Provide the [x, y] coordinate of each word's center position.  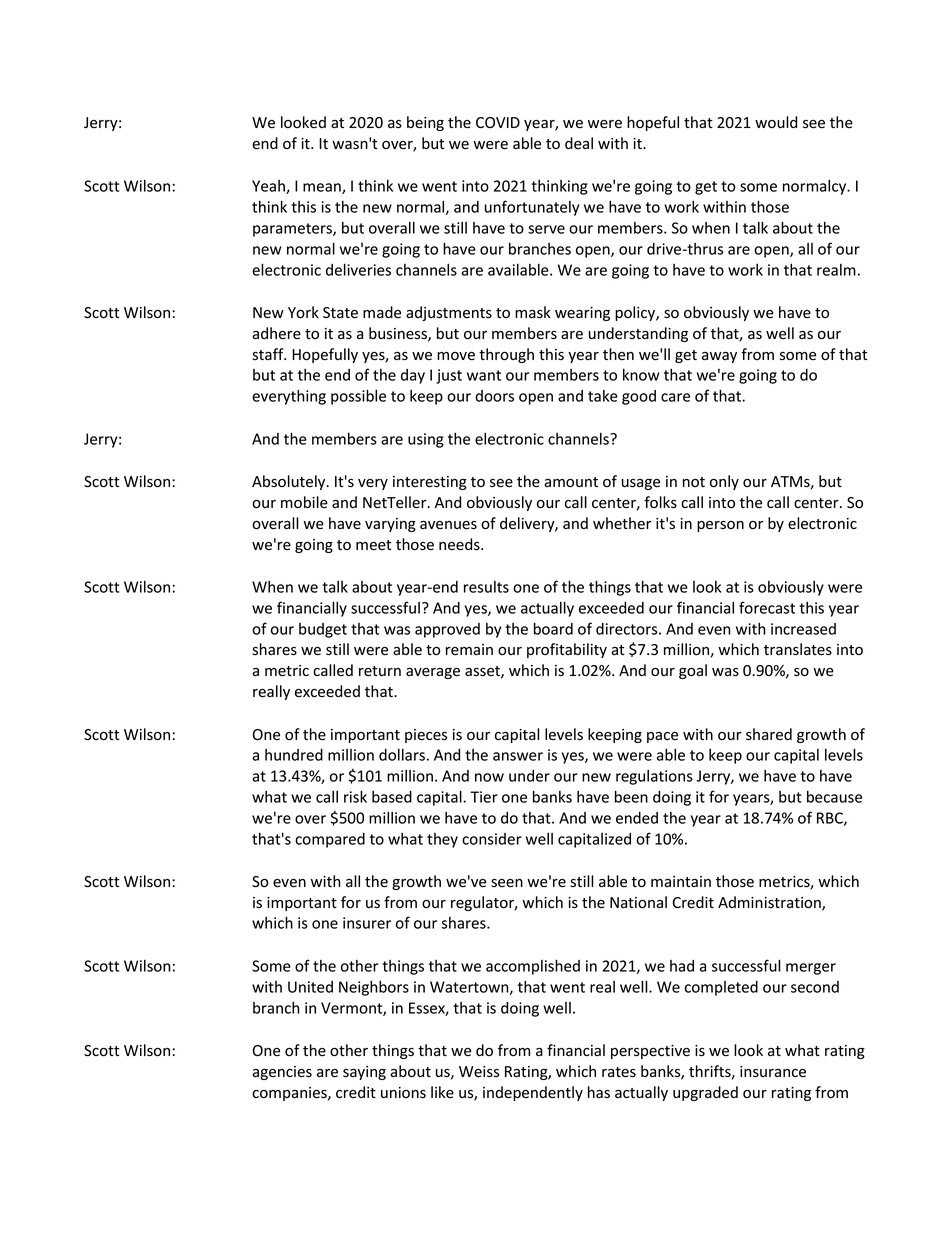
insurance [773, 1072]
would [776, 122]
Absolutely [290, 482]
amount [571, 482]
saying [364, 1073]
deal [579, 143]
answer [518, 756]
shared [769, 734]
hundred [294, 755]
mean [323, 188]
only [724, 482]
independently [533, 1093]
